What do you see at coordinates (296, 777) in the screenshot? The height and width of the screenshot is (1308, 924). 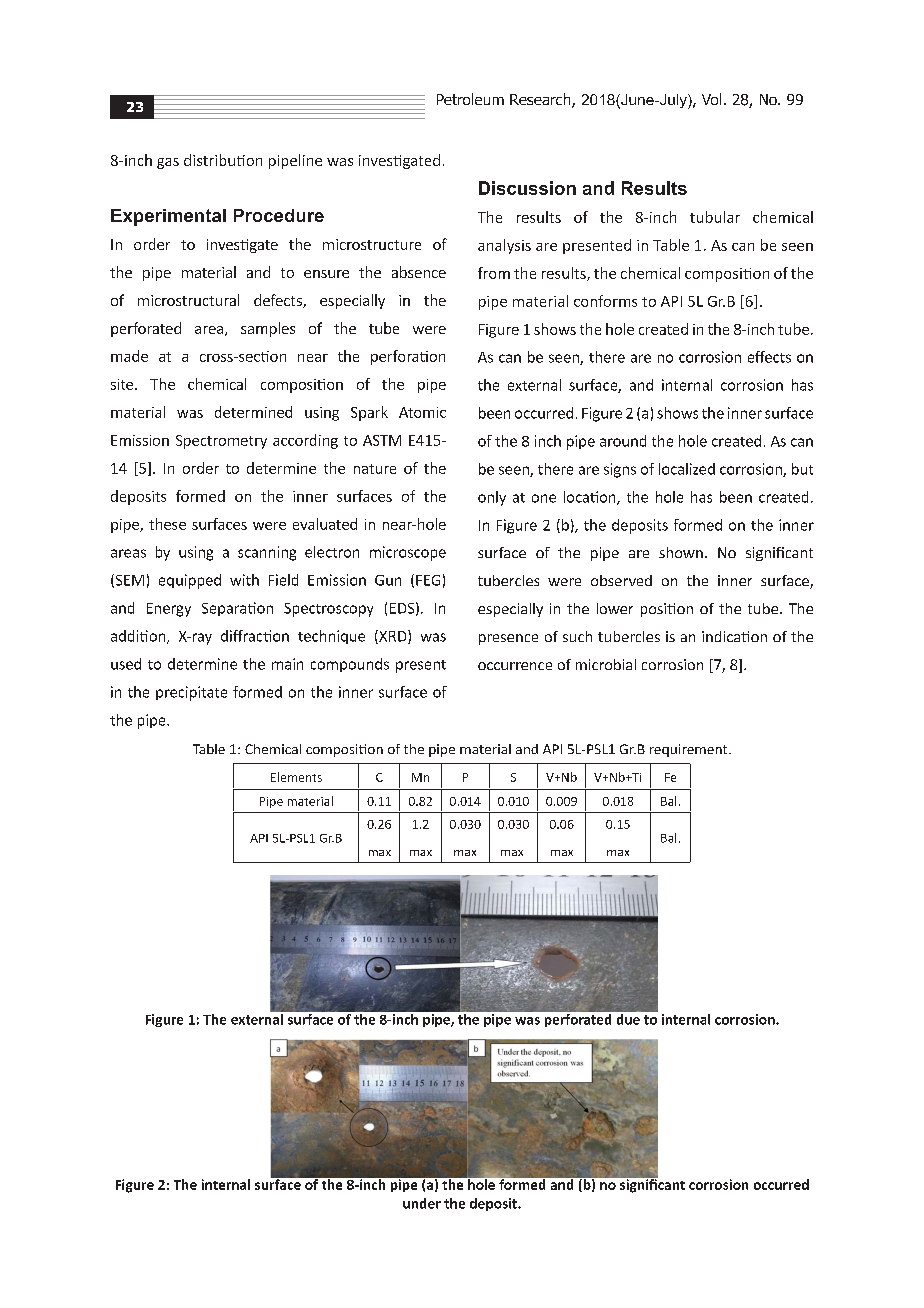 I see `Elements` at bounding box center [296, 777].
